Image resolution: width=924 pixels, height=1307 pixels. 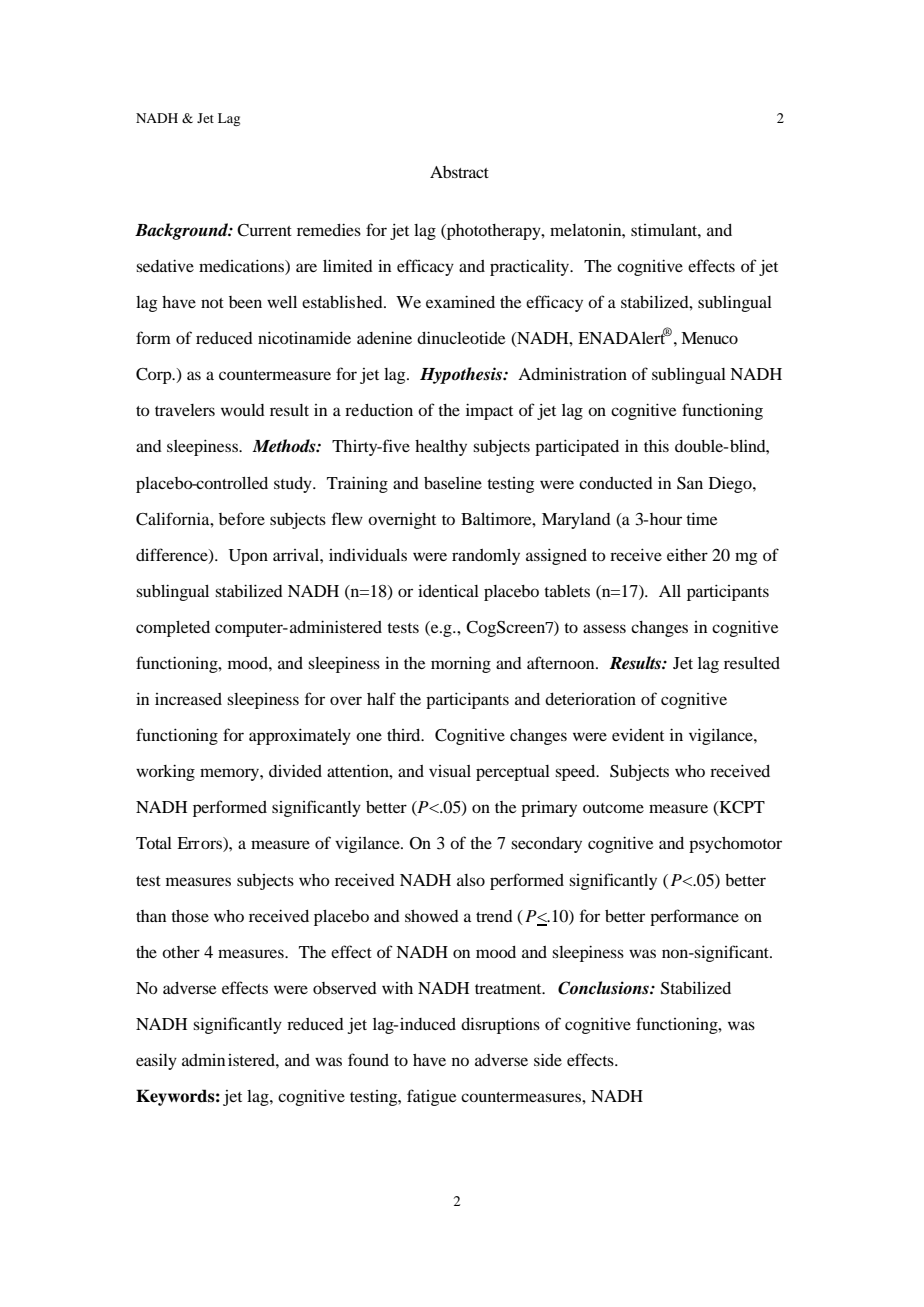 I want to click on easily, so click(x=156, y=1061).
